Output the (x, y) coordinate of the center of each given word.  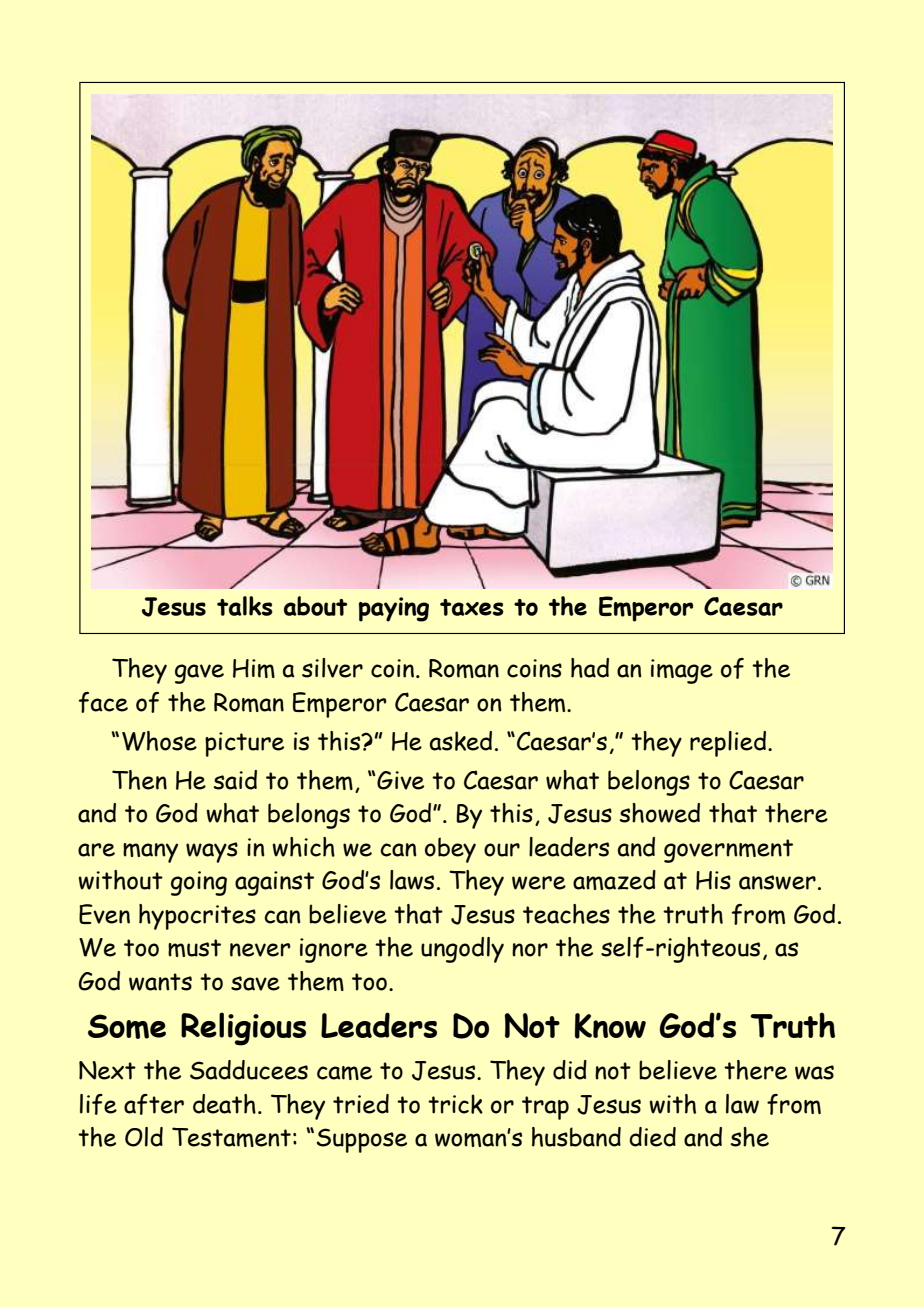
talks (245, 606)
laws (412, 880)
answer (777, 882)
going (199, 883)
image (682, 671)
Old (144, 1137)
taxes (472, 607)
